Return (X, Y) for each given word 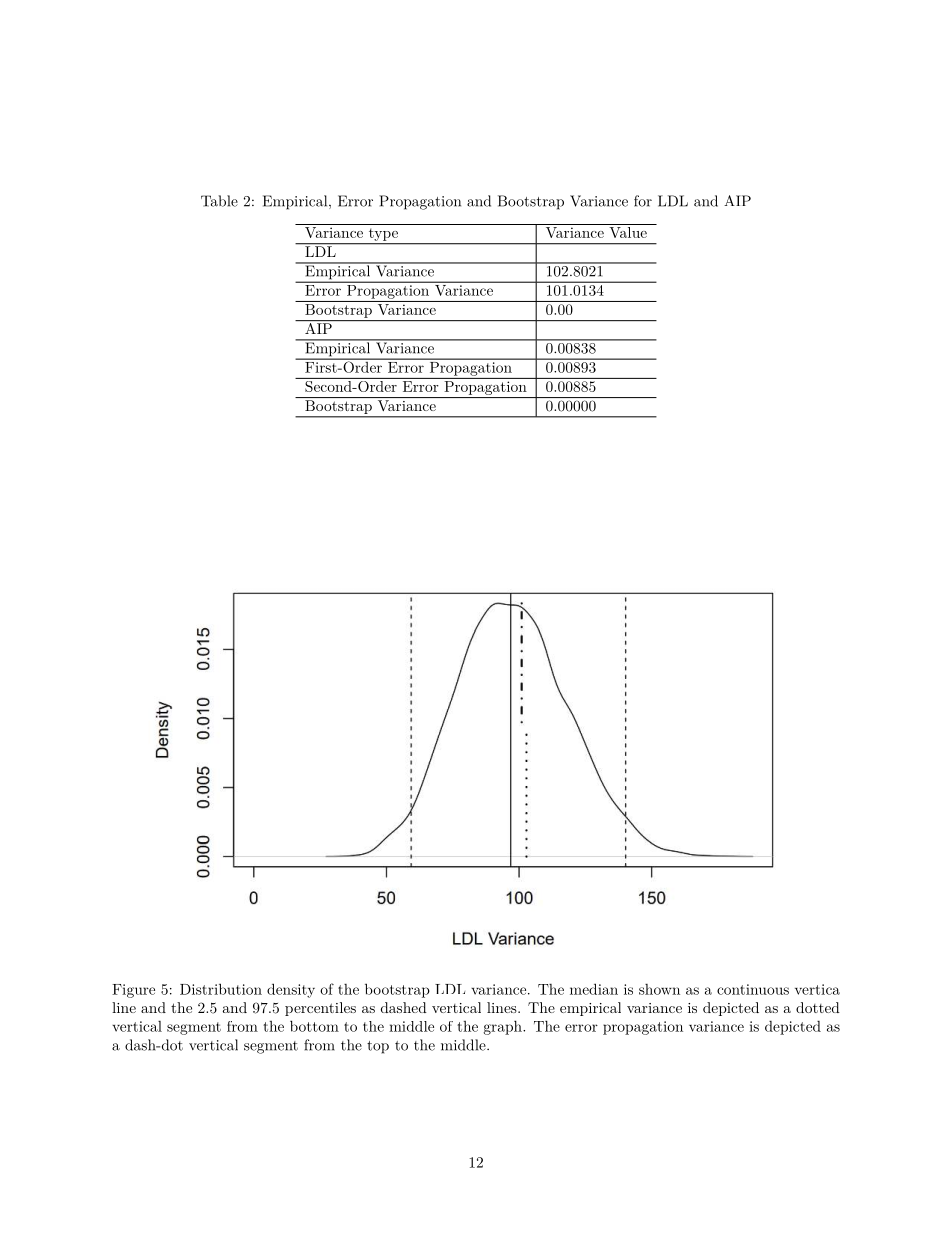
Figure (133, 991)
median (594, 989)
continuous (753, 989)
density (291, 990)
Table (219, 201)
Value (628, 231)
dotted (818, 1007)
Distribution (221, 989)
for (643, 201)
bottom (314, 1026)
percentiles (320, 1009)
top (378, 1047)
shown (659, 989)
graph (503, 1027)
